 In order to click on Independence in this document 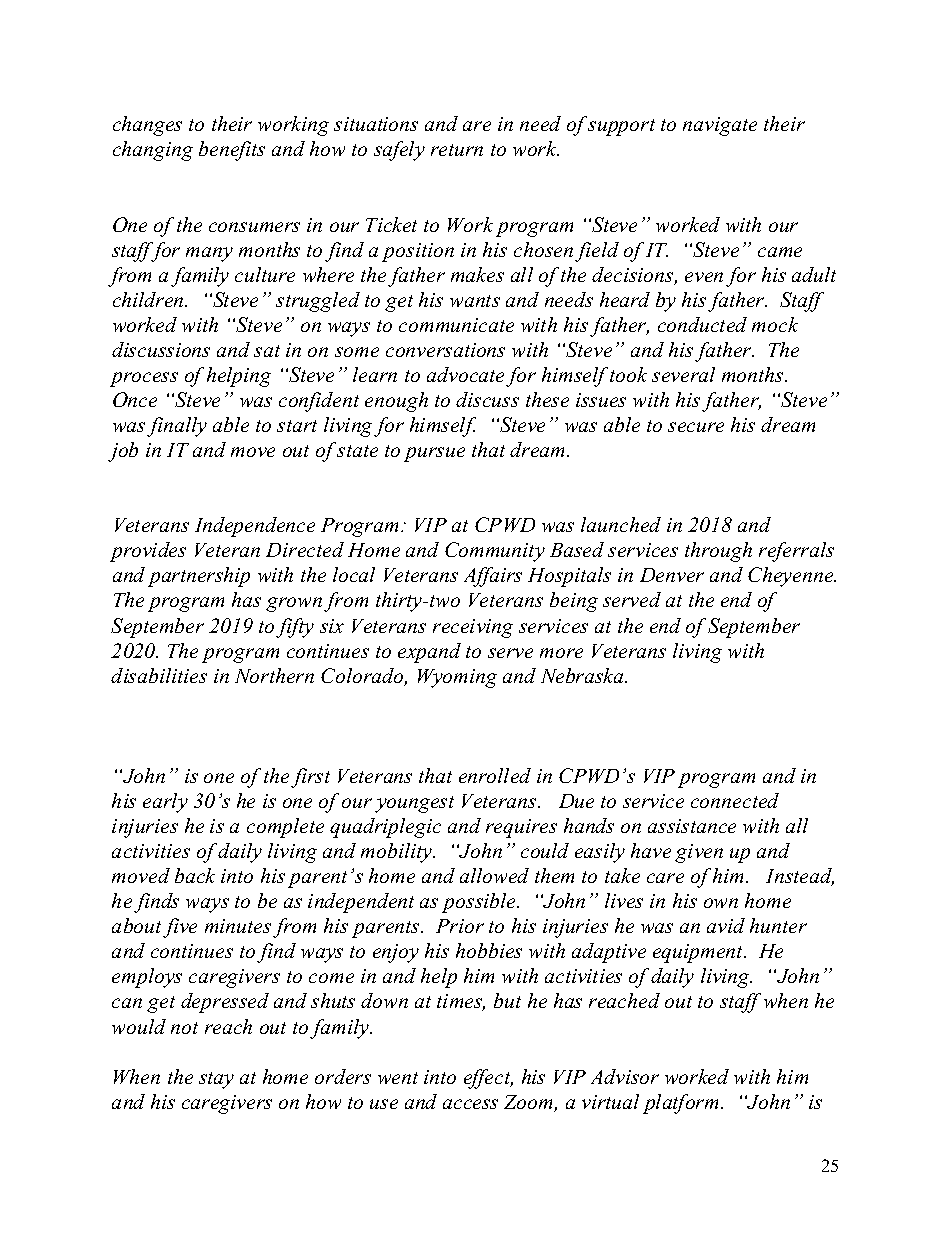, I will do `click(255, 527)`.
